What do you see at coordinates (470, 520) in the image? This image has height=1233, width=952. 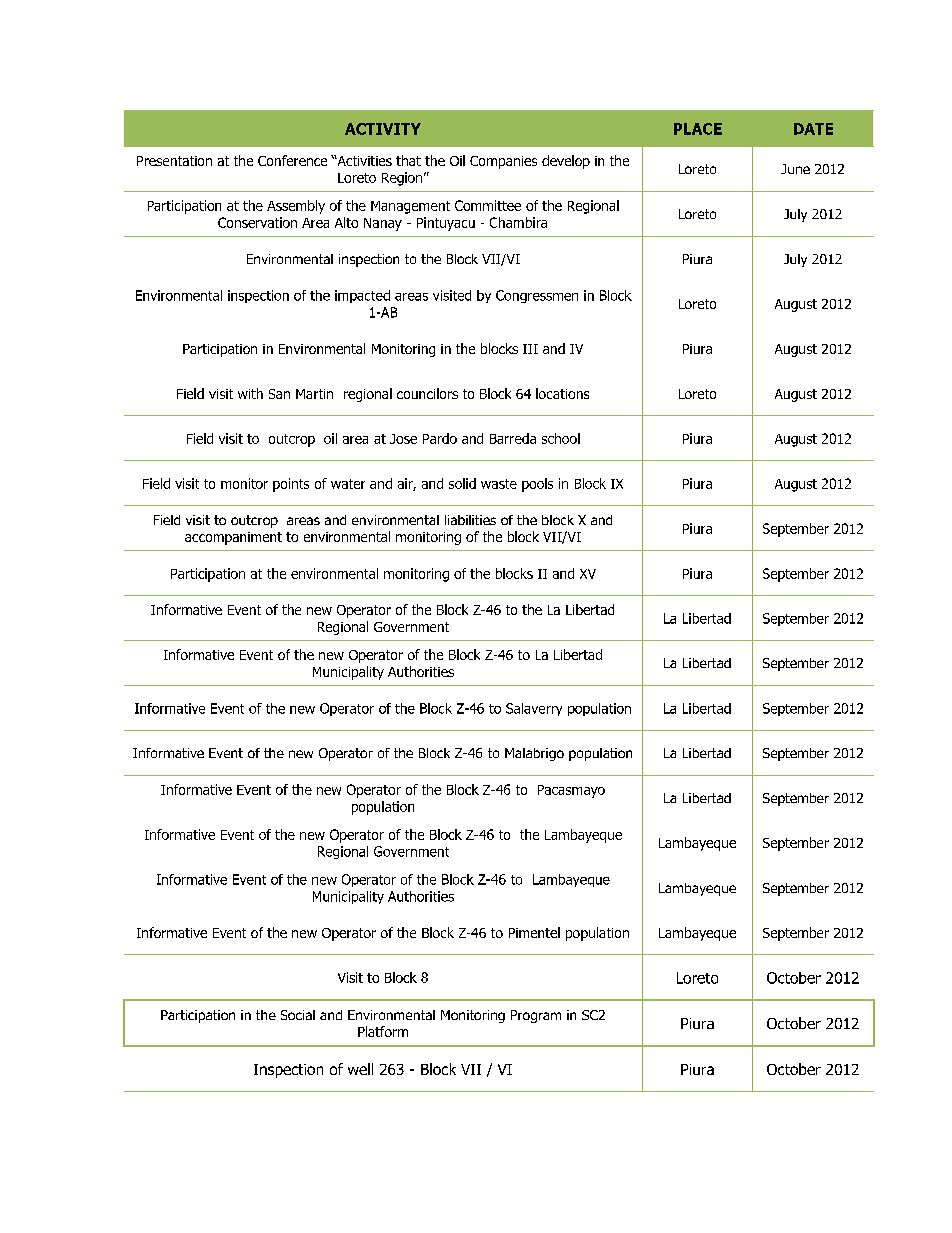 I see `liabilities` at bounding box center [470, 520].
